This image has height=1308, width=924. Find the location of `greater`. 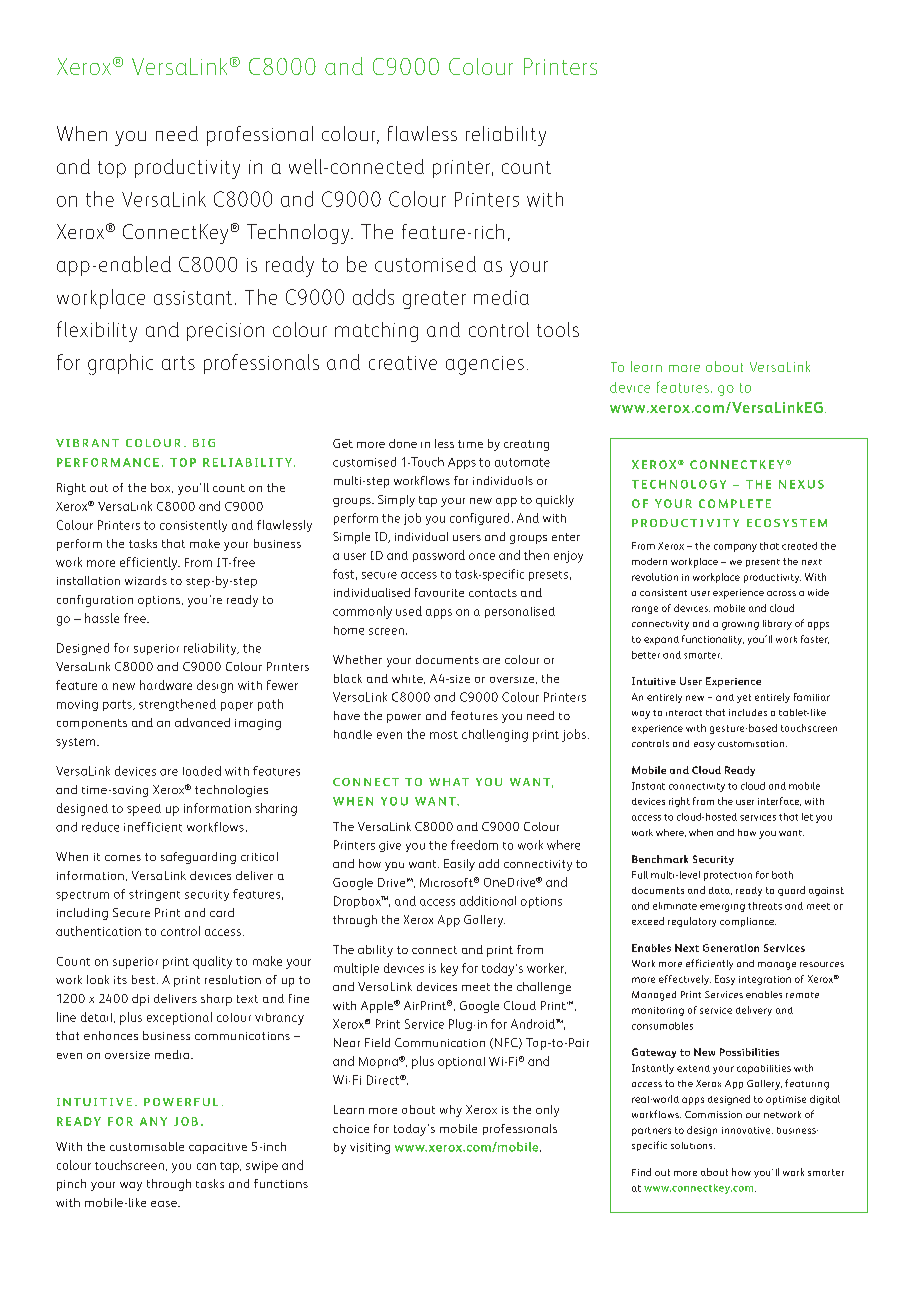

greater is located at coordinates (434, 300).
